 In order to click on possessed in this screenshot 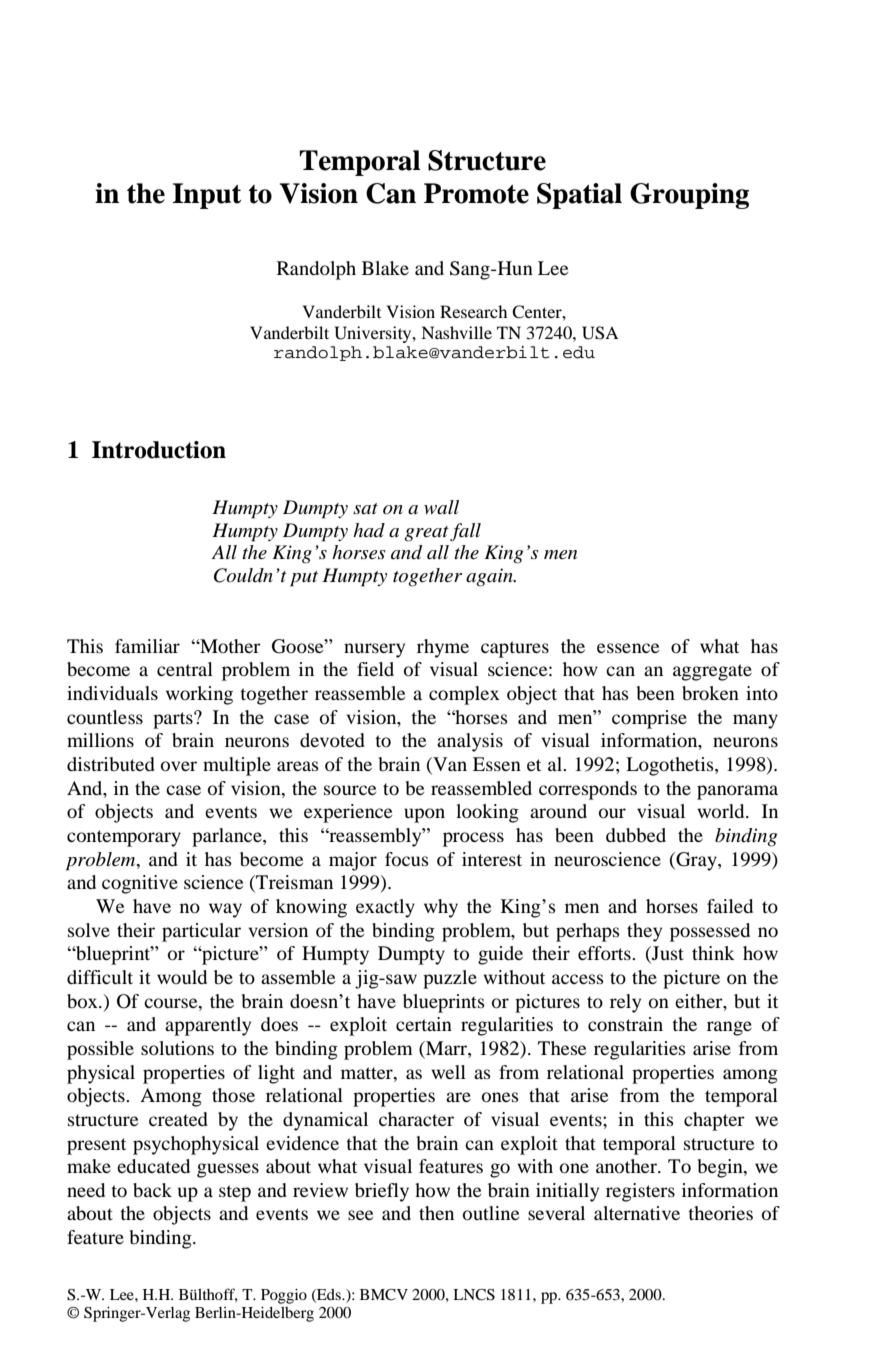, I will do `click(710, 932)`.
